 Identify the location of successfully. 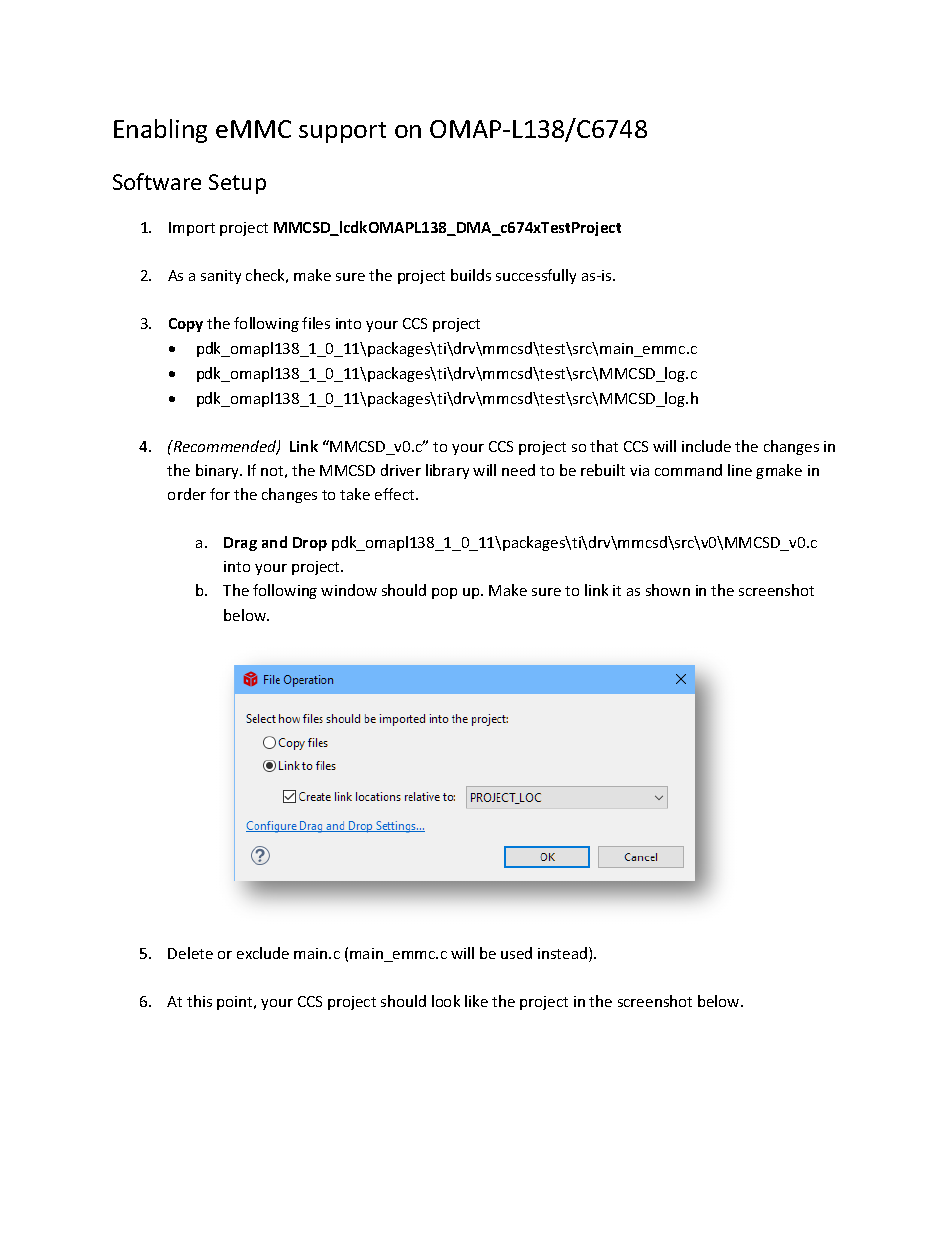
(536, 276).
